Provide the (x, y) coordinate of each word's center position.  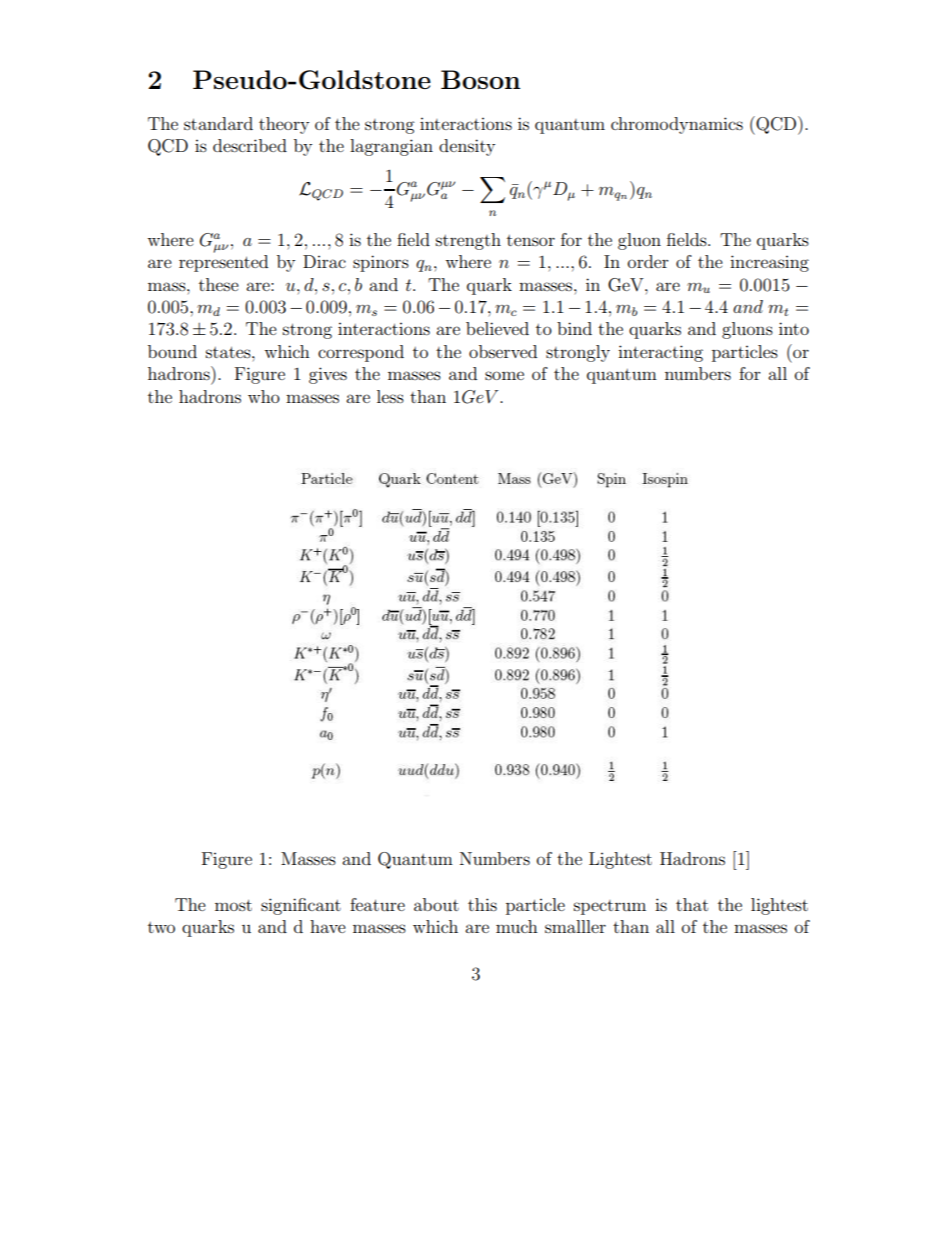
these (219, 284)
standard (218, 123)
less (390, 396)
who (264, 396)
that (692, 904)
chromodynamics (677, 125)
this (482, 904)
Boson (480, 79)
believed (497, 328)
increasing (769, 263)
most (233, 905)
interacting (660, 353)
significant (301, 906)
